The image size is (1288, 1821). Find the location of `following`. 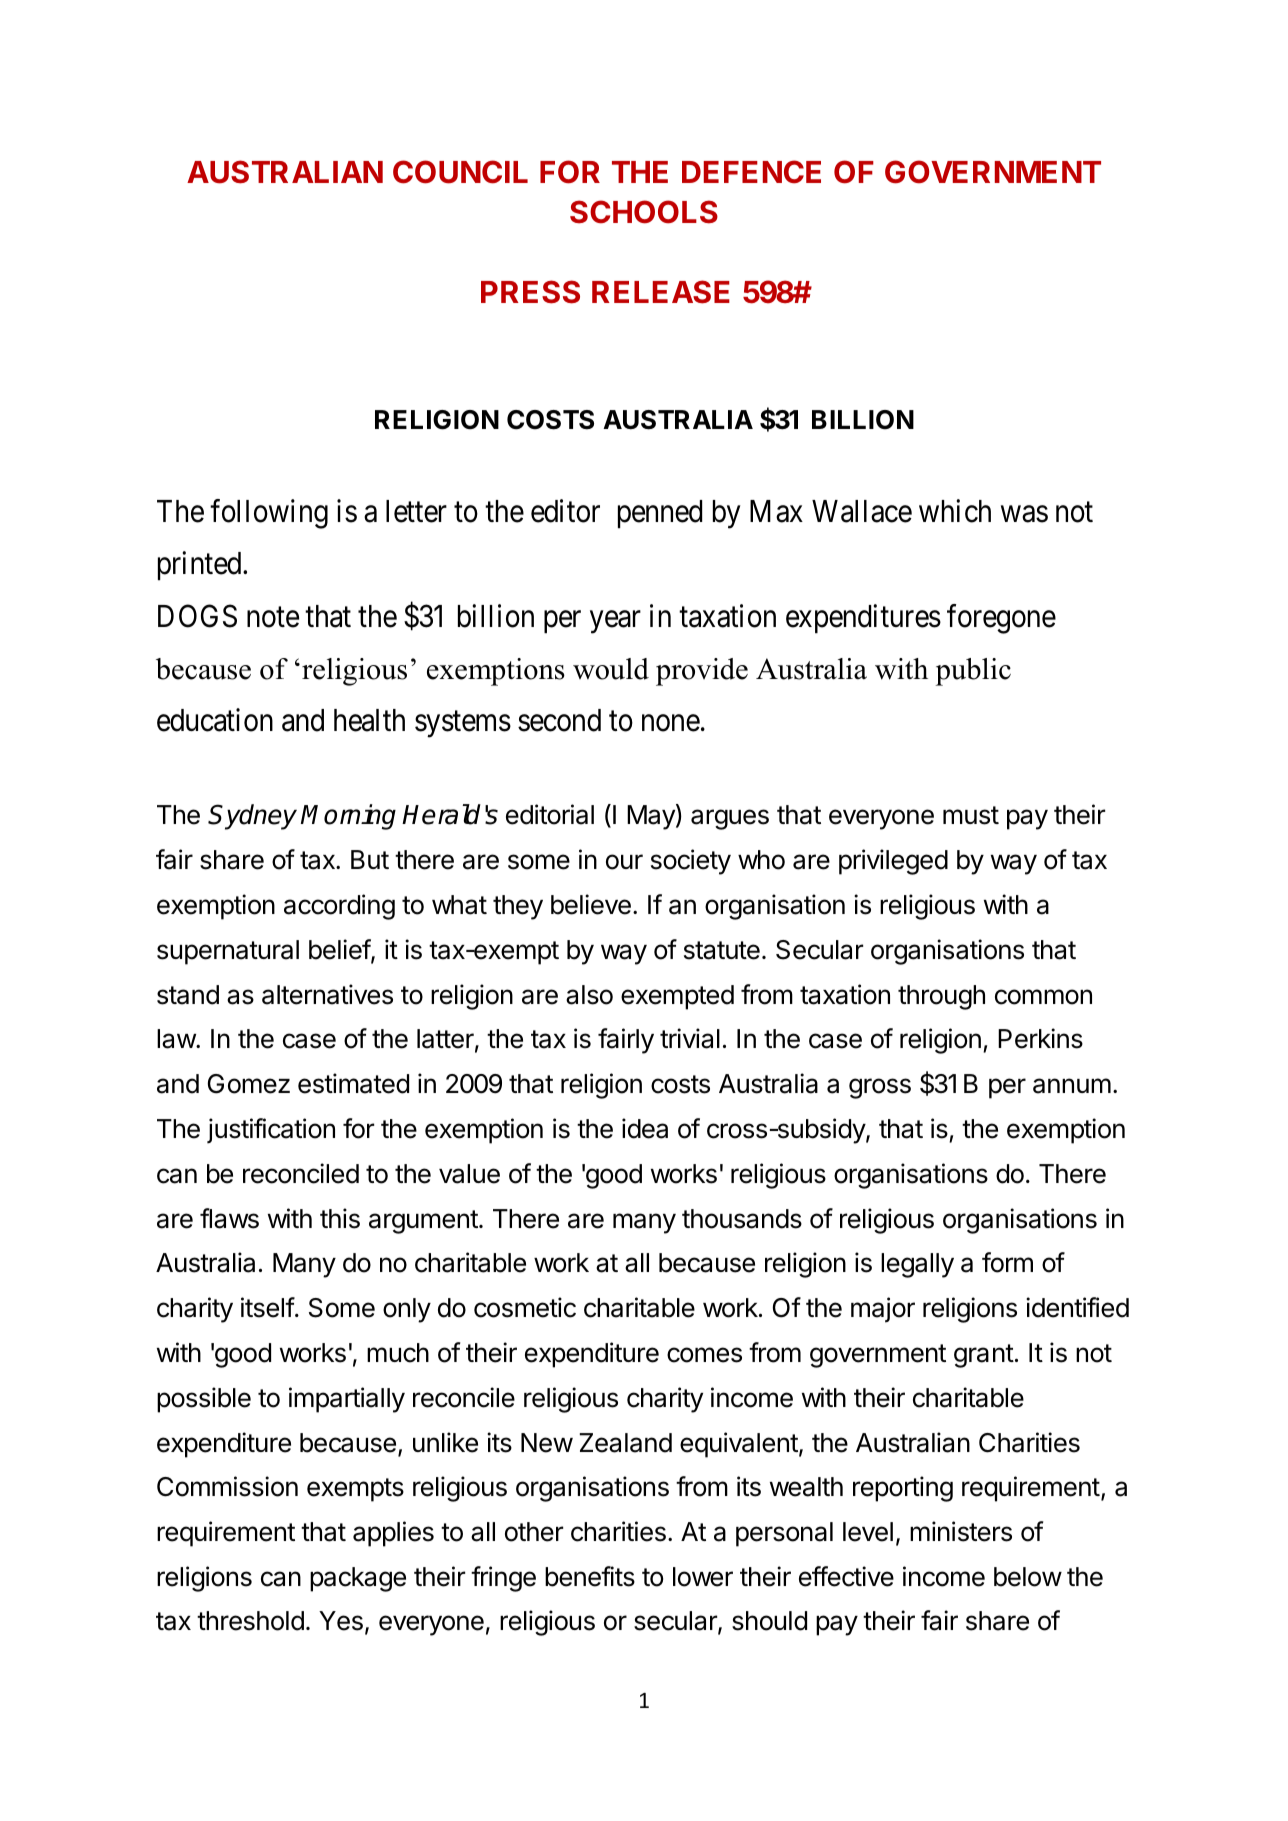

following is located at coordinates (269, 514).
